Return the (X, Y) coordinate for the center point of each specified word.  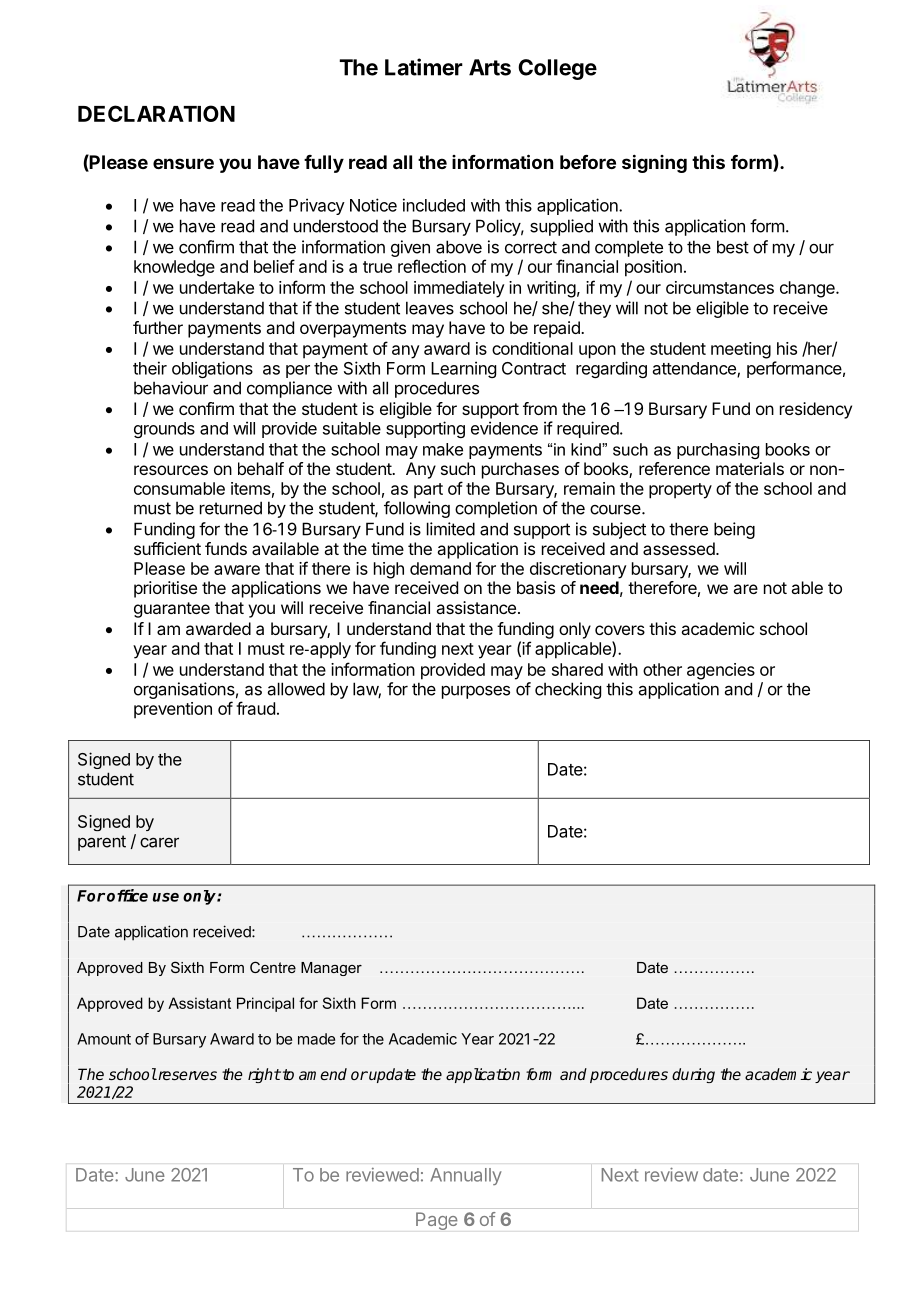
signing (654, 163)
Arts (490, 67)
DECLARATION (156, 113)
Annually (466, 1176)
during (693, 1075)
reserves (186, 1075)
